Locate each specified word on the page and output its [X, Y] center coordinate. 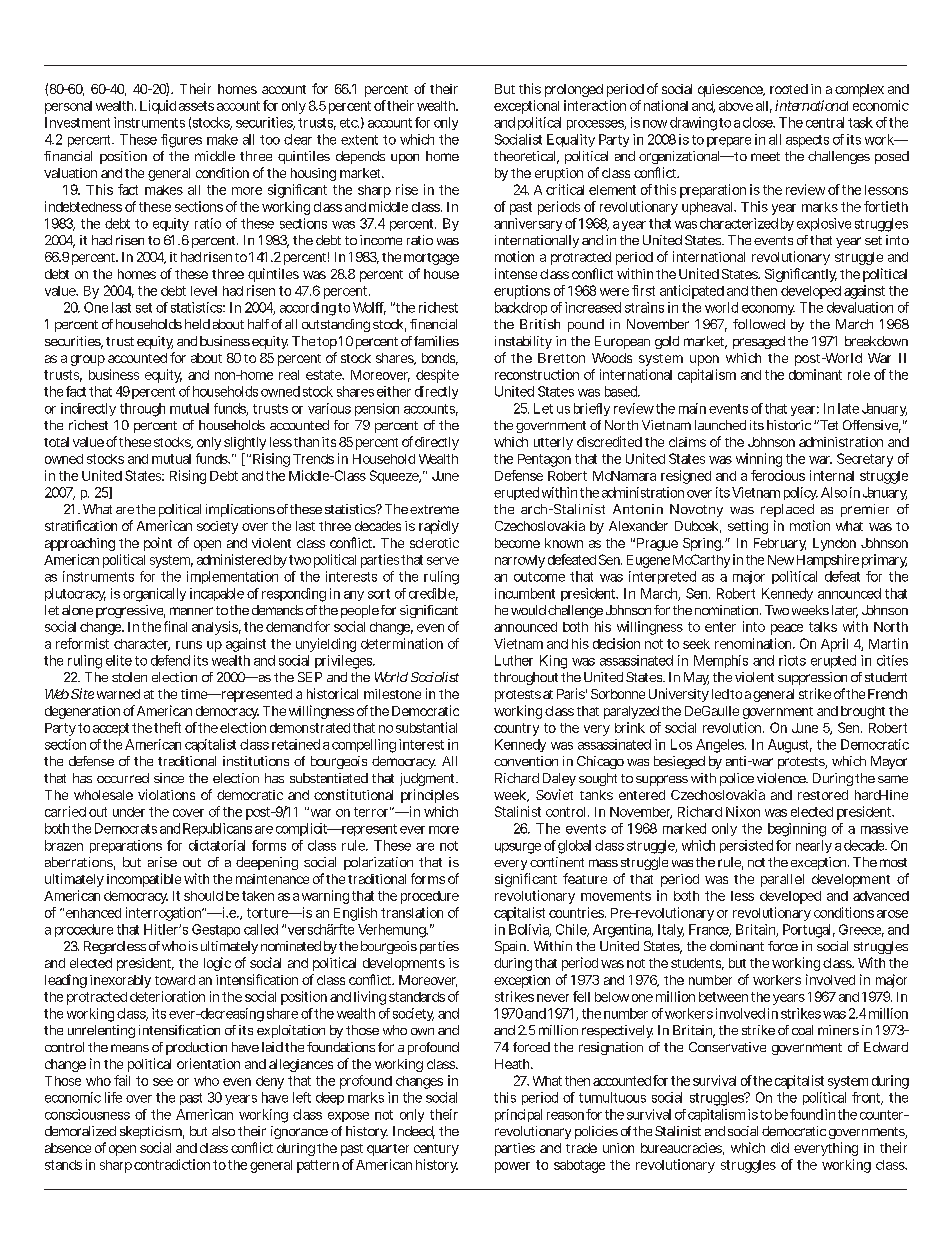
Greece [861, 930]
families [436, 341]
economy [768, 310]
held [197, 324]
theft [167, 727]
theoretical [526, 157]
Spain [512, 947]
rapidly [439, 527]
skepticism [152, 1132]
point [158, 544]
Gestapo [216, 930]
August [790, 746]
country [516, 729]
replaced [787, 510]
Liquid [158, 107]
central [825, 122]
